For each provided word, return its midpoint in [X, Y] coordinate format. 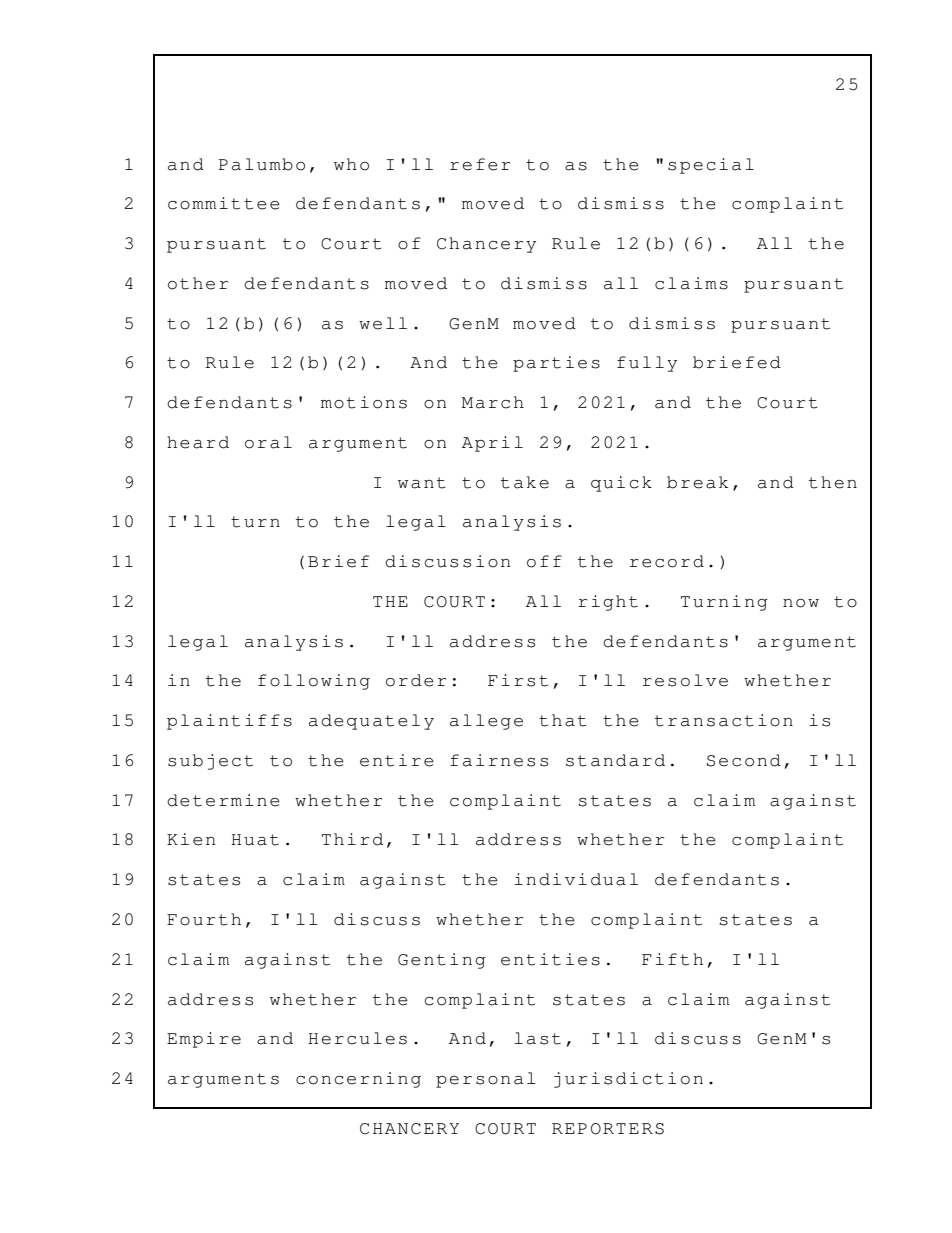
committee [224, 203]
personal [486, 1080]
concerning [358, 1080]
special [711, 166]
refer [480, 164]
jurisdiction [628, 1080]
